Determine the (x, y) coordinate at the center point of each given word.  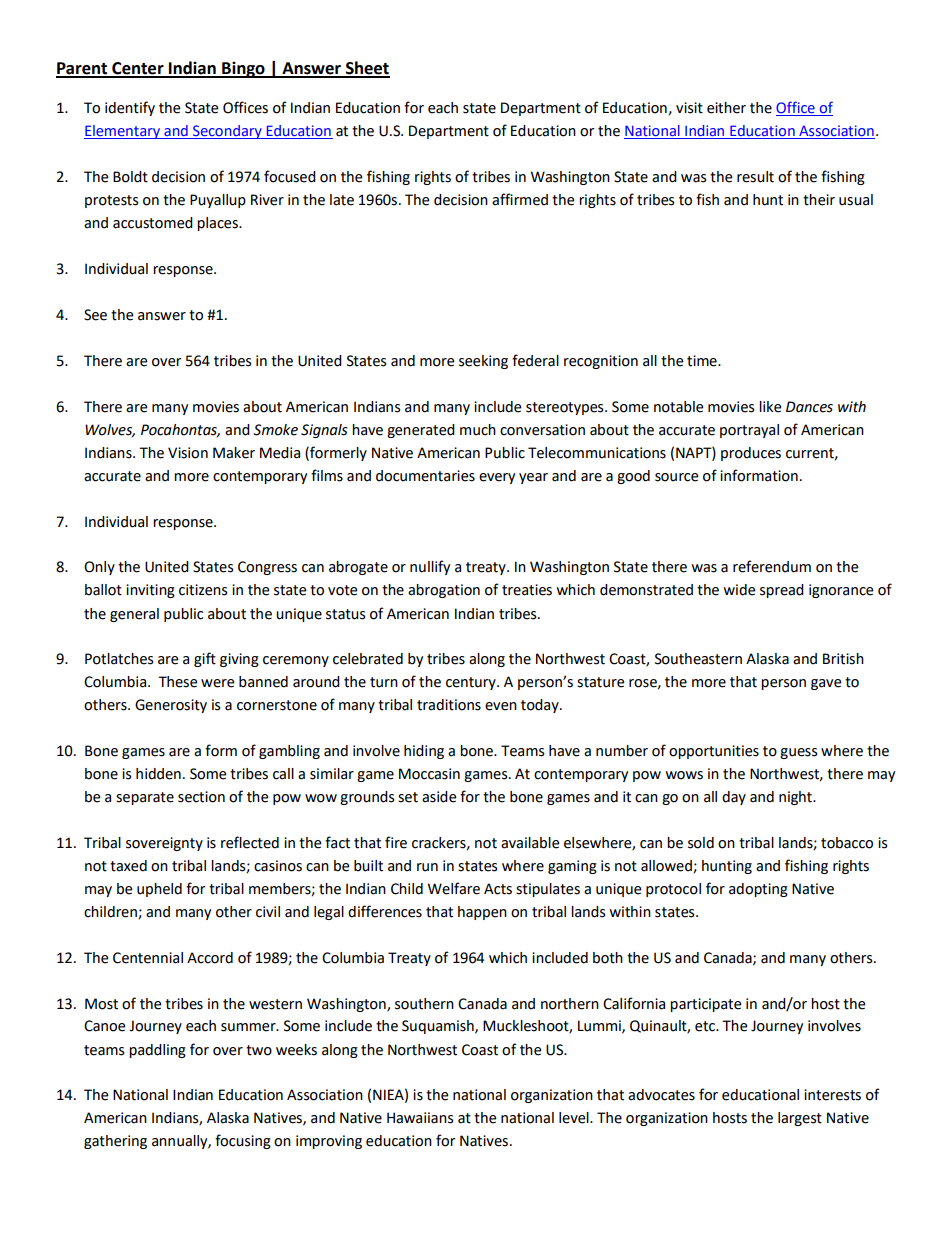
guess (798, 753)
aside (439, 797)
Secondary (227, 132)
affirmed (520, 199)
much (478, 430)
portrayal (749, 431)
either (726, 108)
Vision (188, 453)
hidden (158, 774)
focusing (243, 1141)
